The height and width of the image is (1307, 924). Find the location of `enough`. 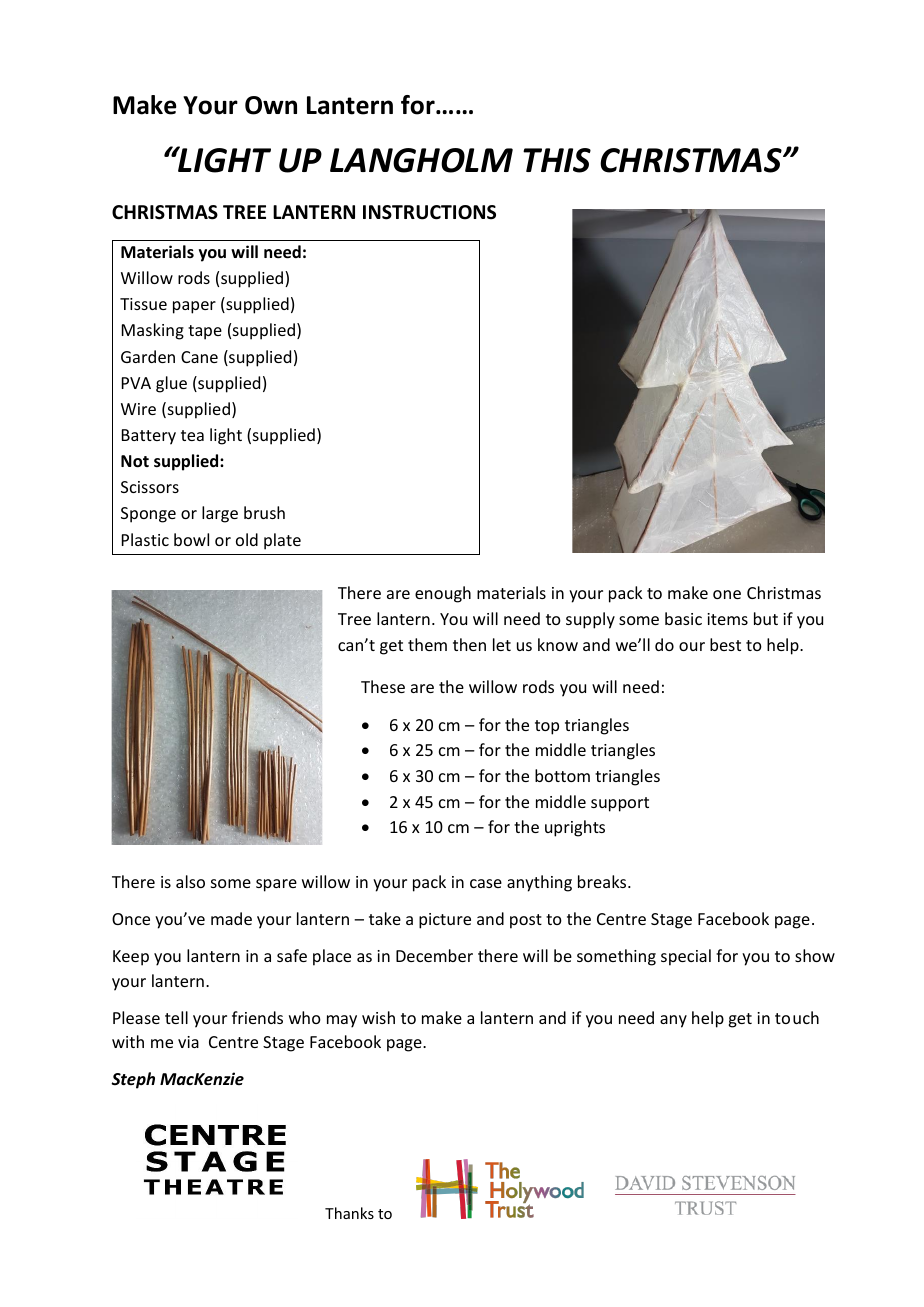

enough is located at coordinates (443, 594).
